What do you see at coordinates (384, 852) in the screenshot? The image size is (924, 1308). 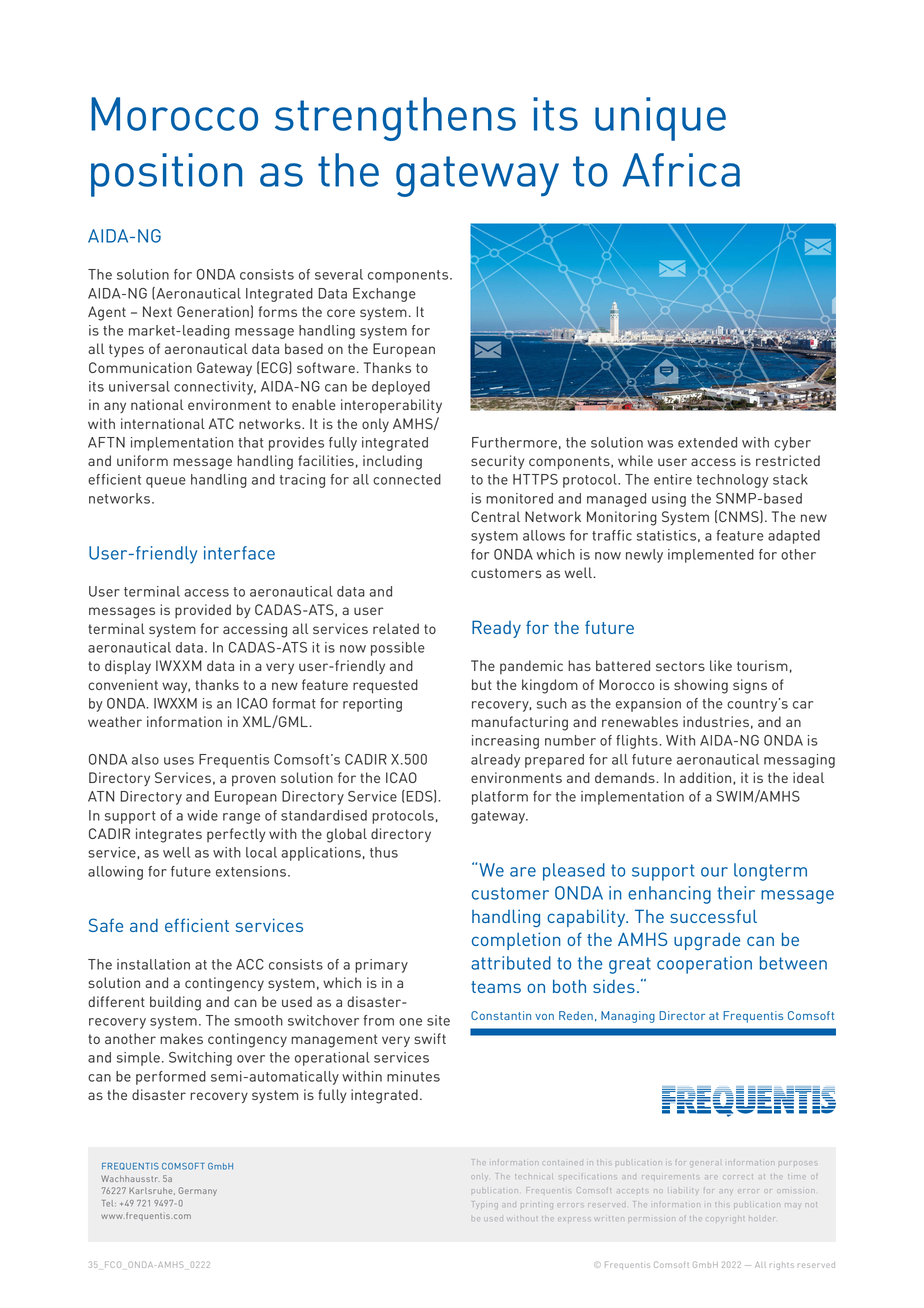 I see `thus` at bounding box center [384, 852].
